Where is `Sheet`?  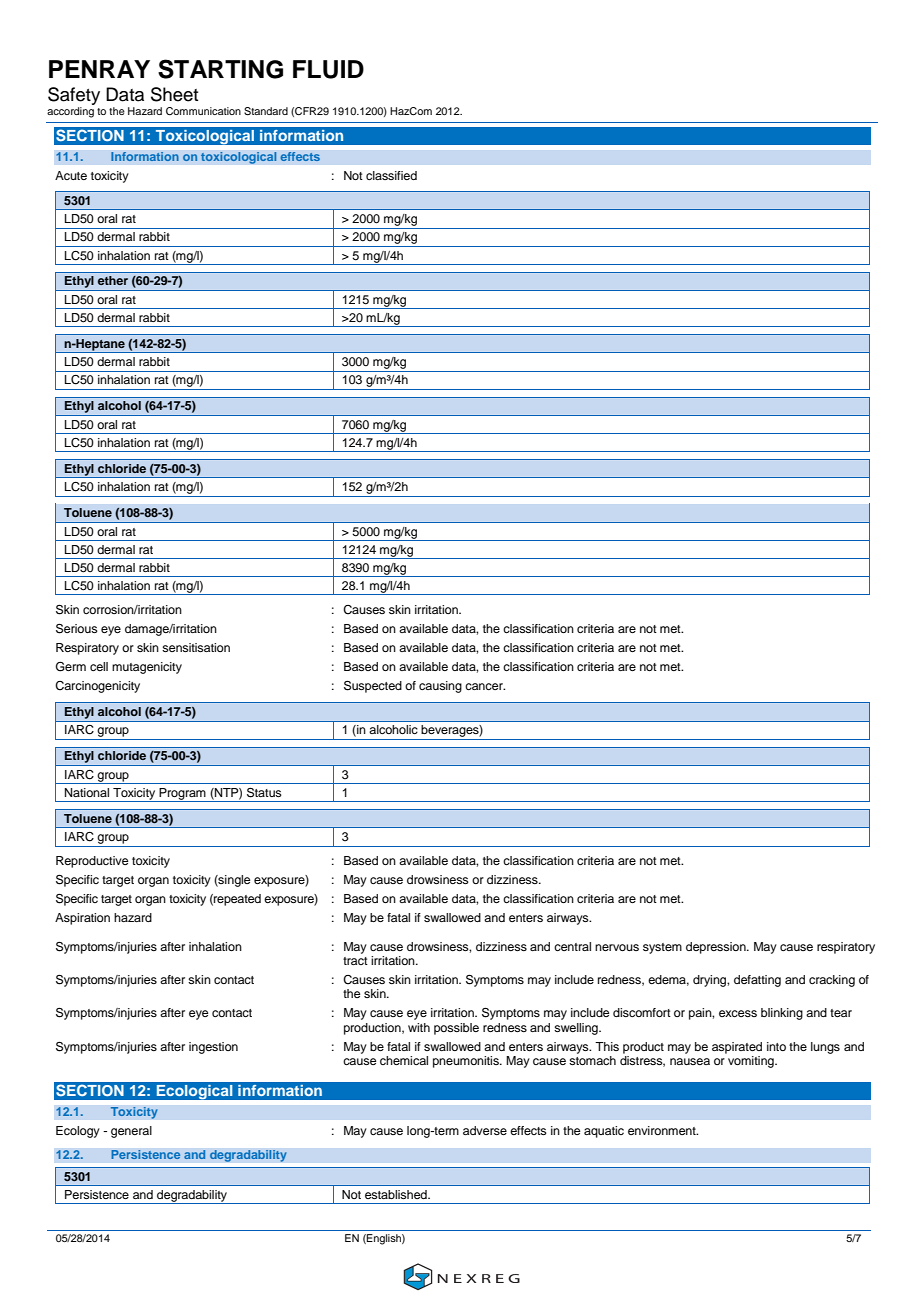
Sheet is located at coordinates (174, 94).
